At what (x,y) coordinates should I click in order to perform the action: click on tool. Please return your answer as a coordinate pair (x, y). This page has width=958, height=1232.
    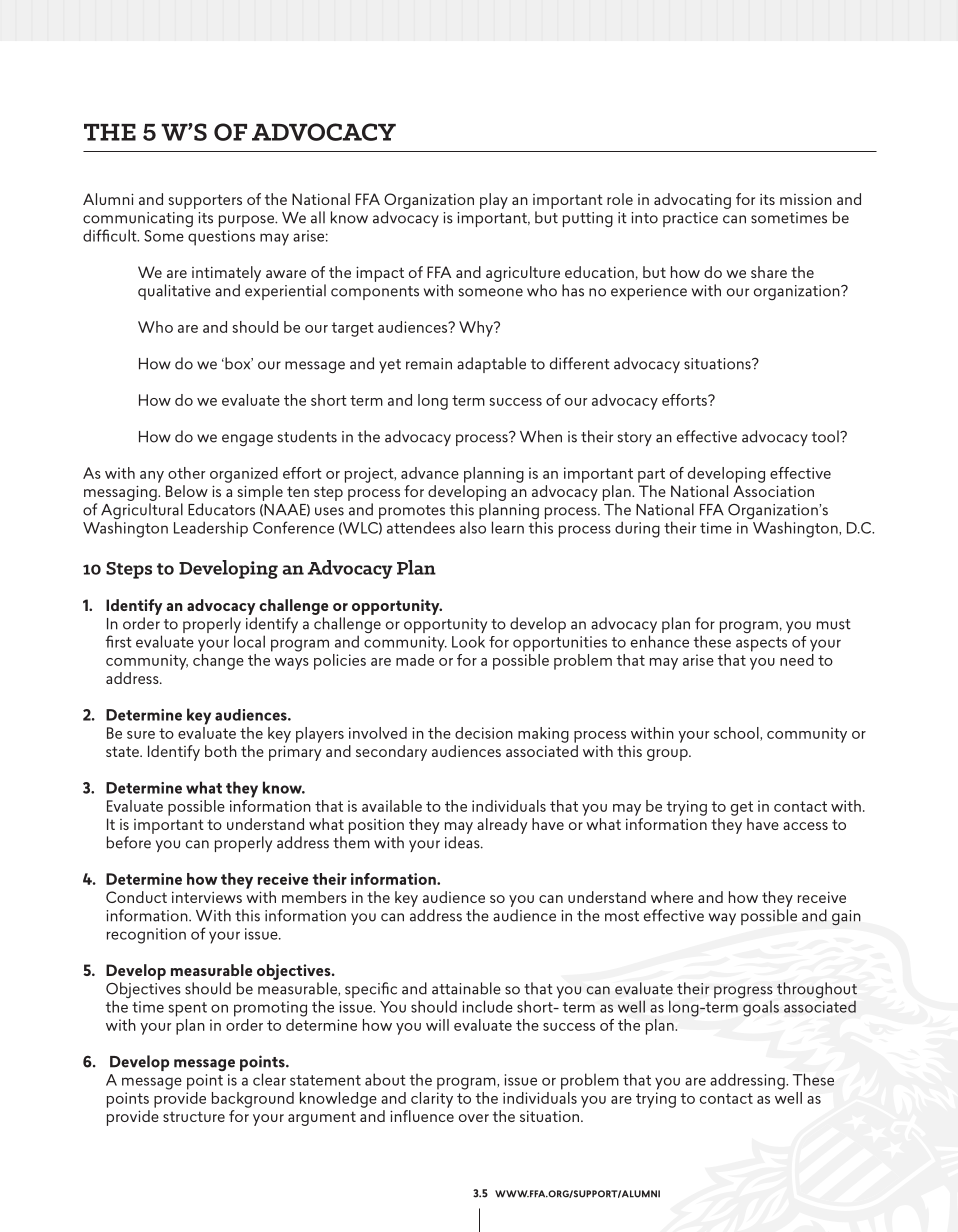
    Looking at the image, I should click on (826, 436).
